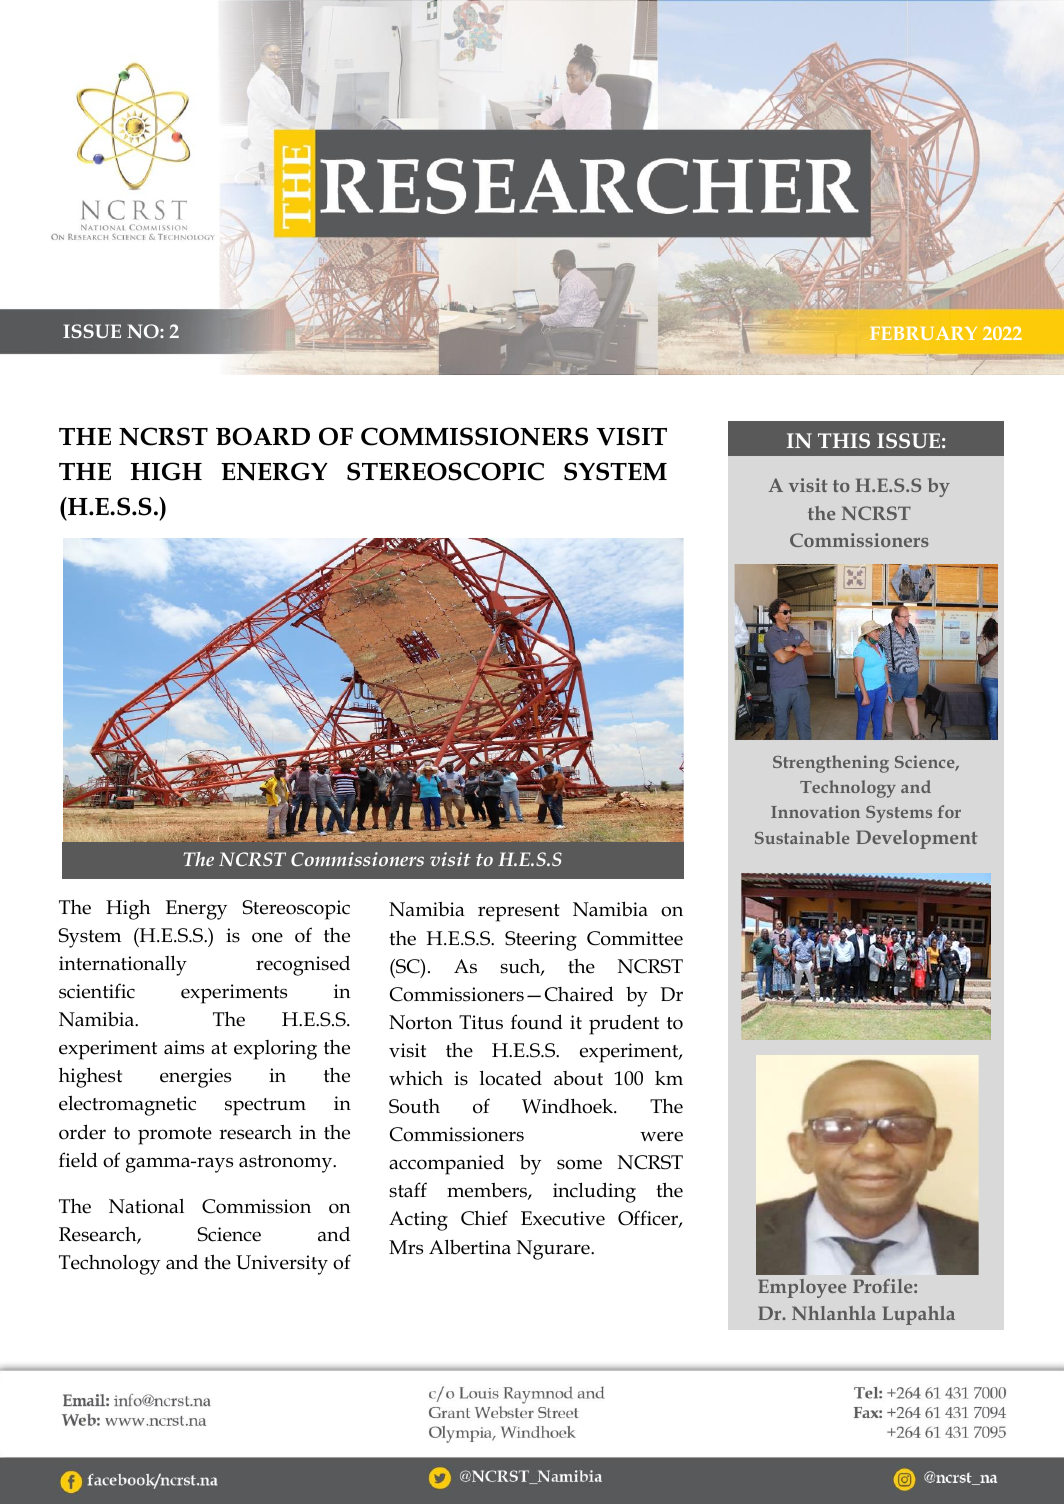 The width and height of the image is (1064, 1504). Describe the element at coordinates (541, 941) in the image. I see `Steering` at that location.
